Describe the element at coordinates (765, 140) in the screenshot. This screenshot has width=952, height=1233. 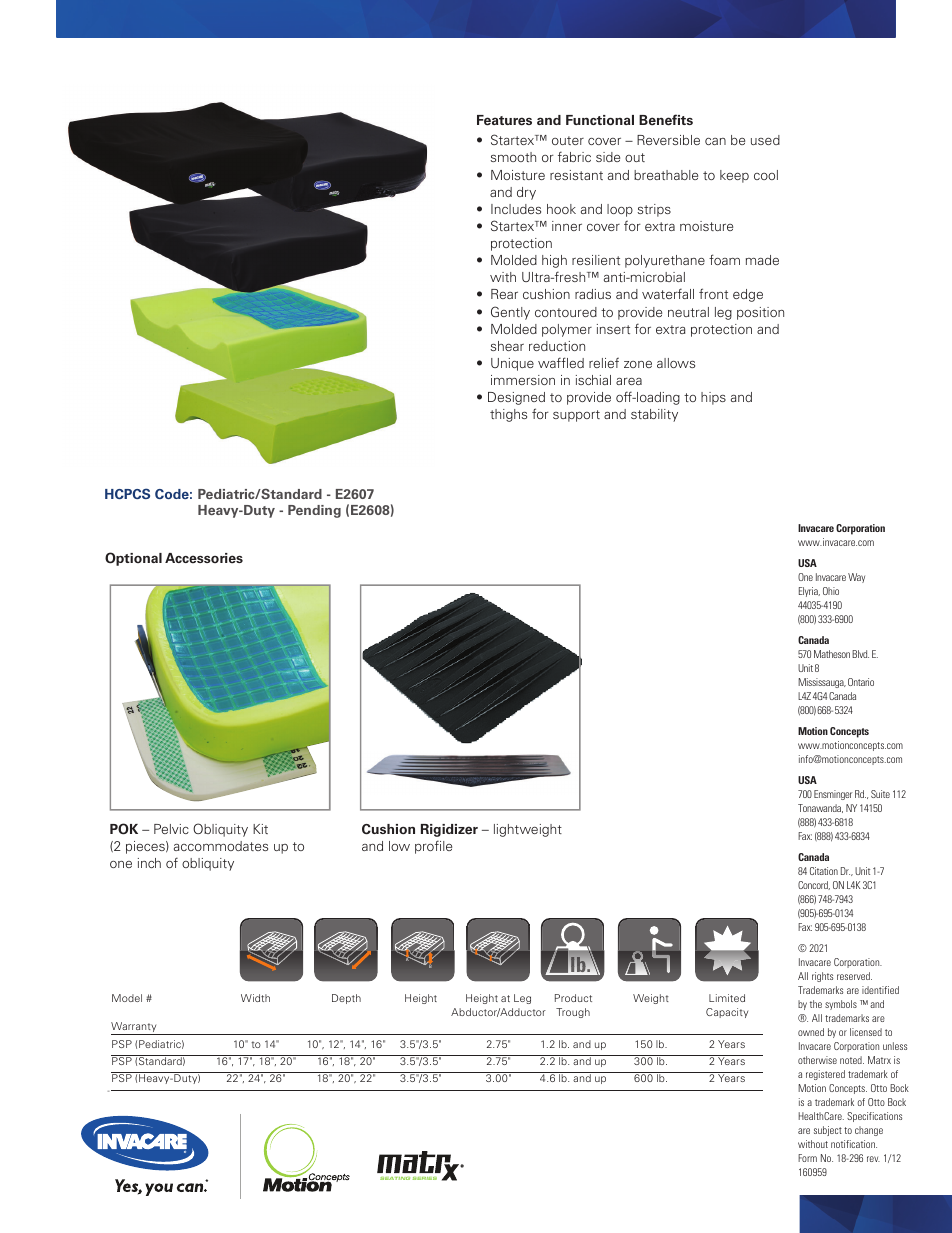
I see `used` at that location.
